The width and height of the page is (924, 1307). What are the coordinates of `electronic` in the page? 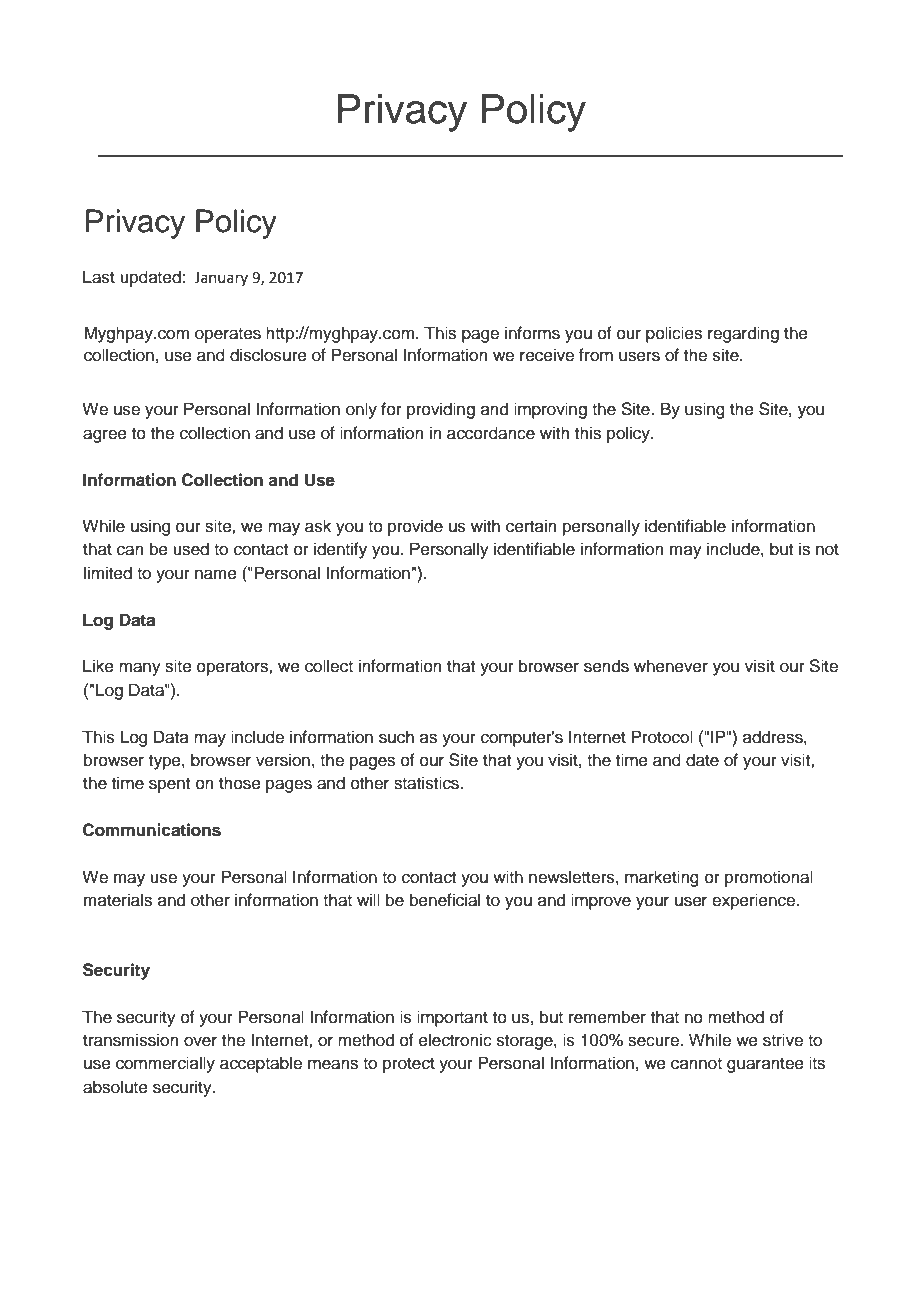 It's located at (455, 1040).
